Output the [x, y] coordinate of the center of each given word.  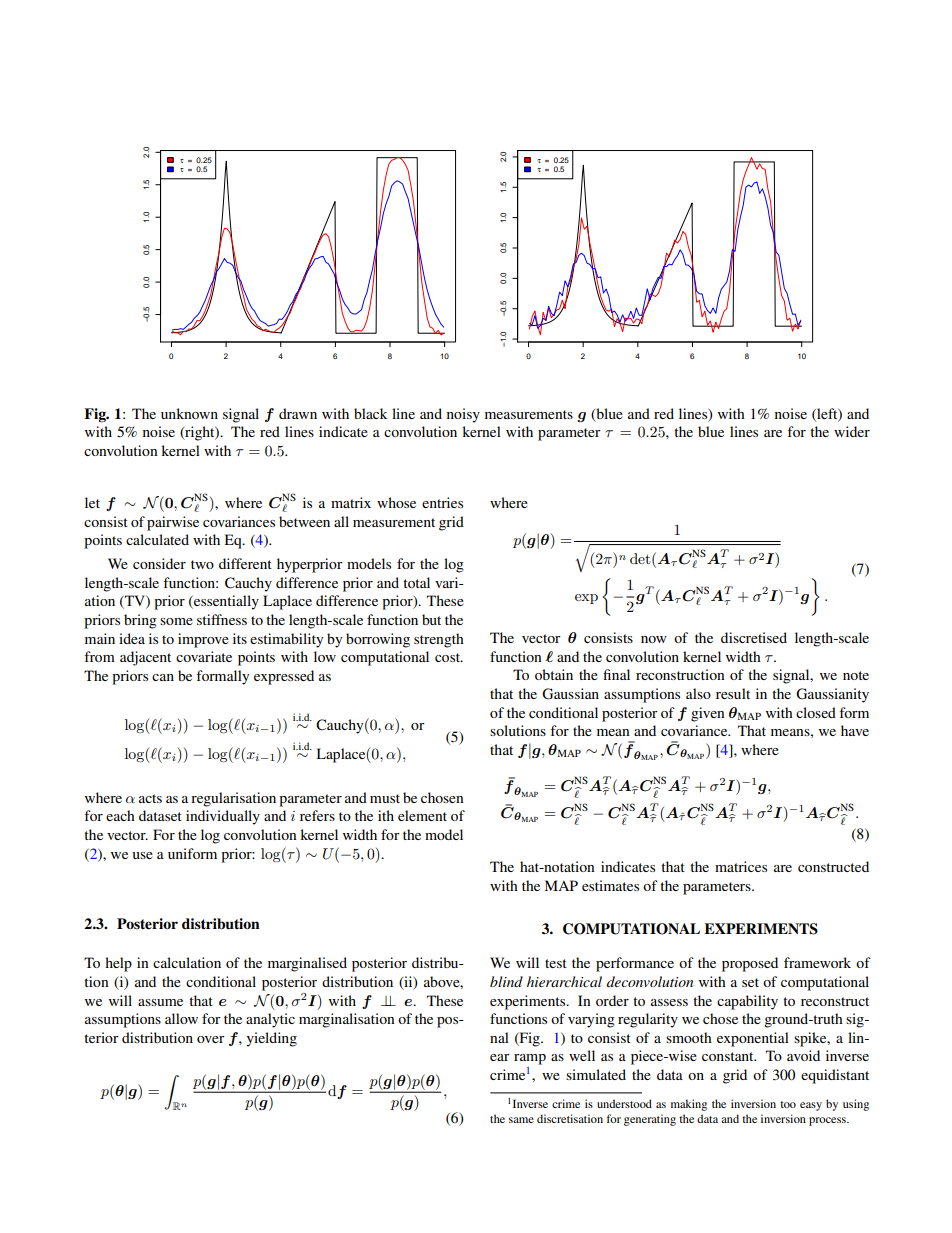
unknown [189, 413]
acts [150, 798]
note [856, 675]
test [556, 963]
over [211, 1039]
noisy [463, 415]
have [855, 730]
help [118, 964]
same [521, 1120]
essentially [225, 602]
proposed [750, 964]
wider [852, 431]
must [385, 798]
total [416, 582]
